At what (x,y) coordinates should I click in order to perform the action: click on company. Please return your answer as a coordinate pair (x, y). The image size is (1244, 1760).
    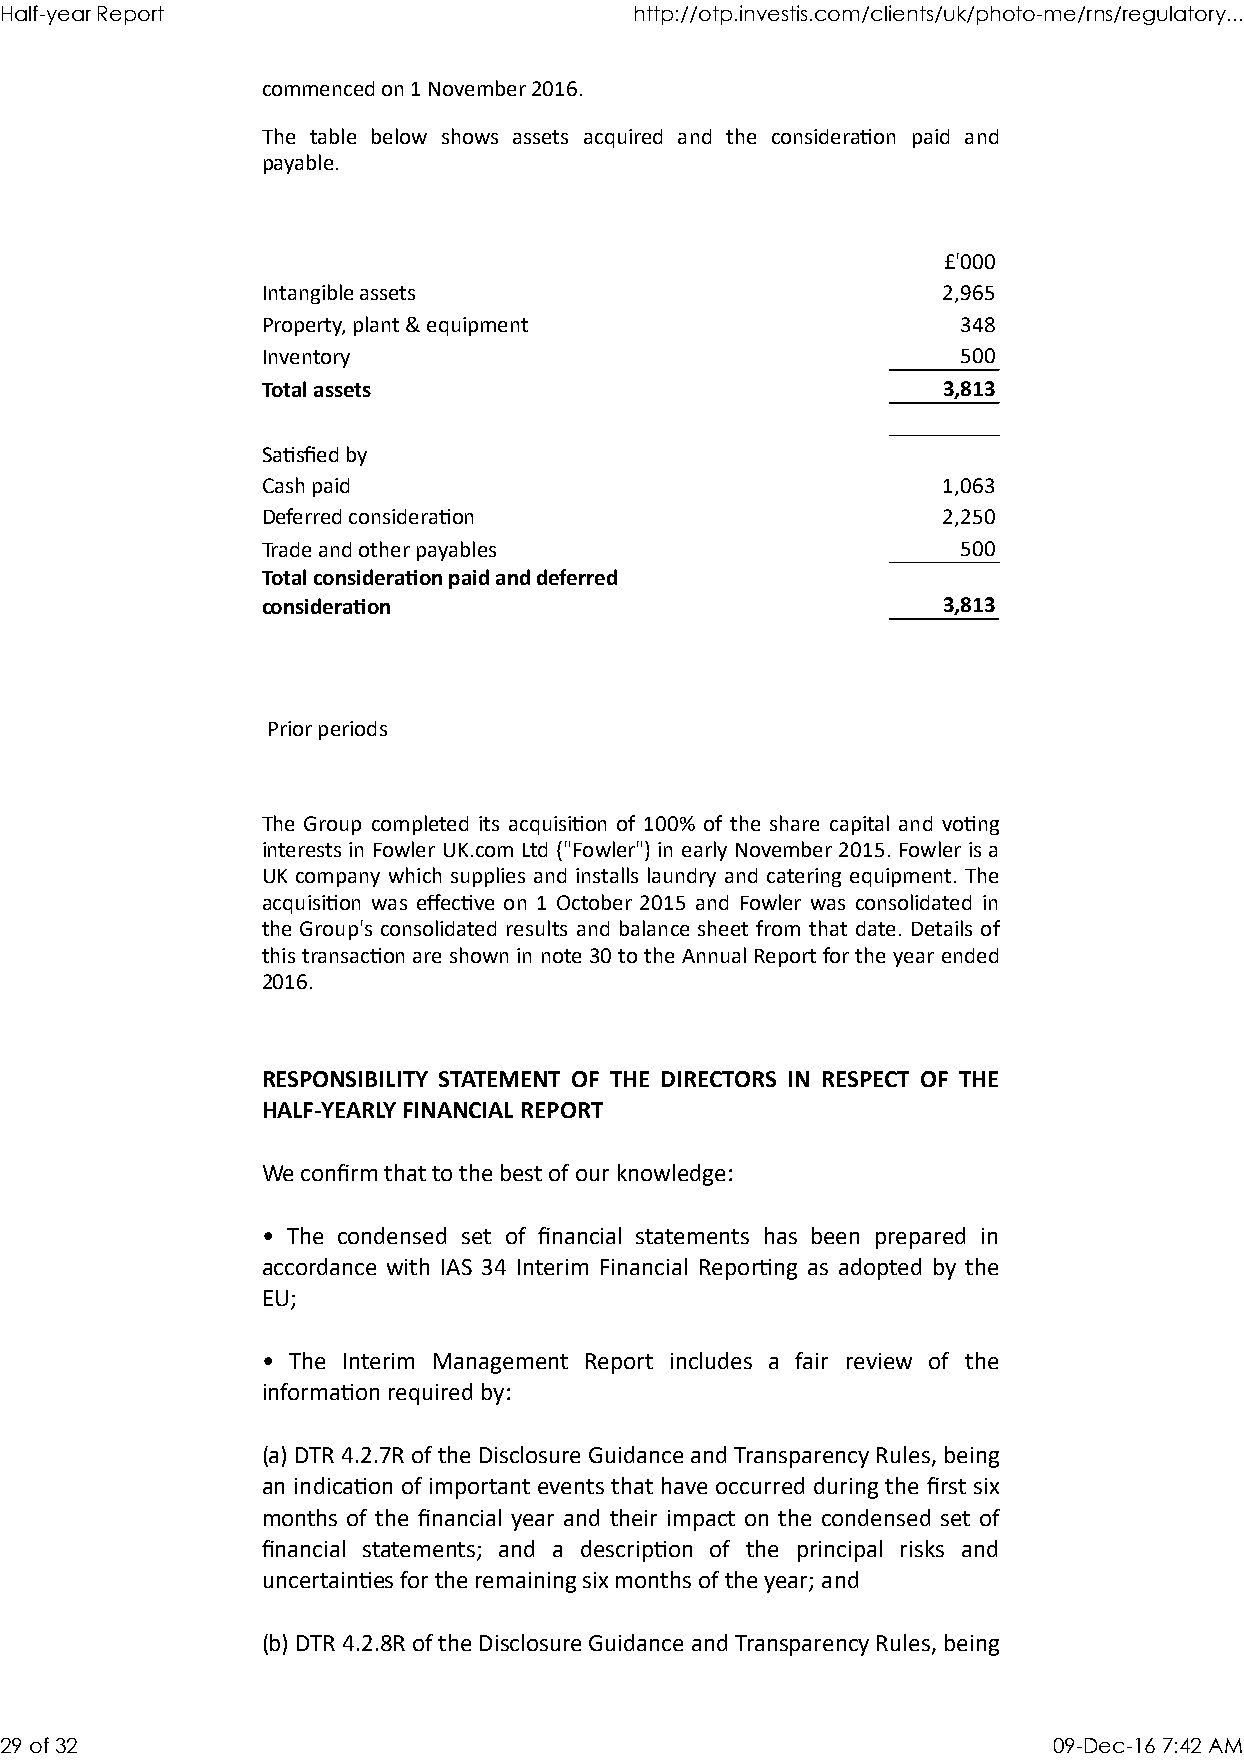
    Looking at the image, I should click on (338, 879).
